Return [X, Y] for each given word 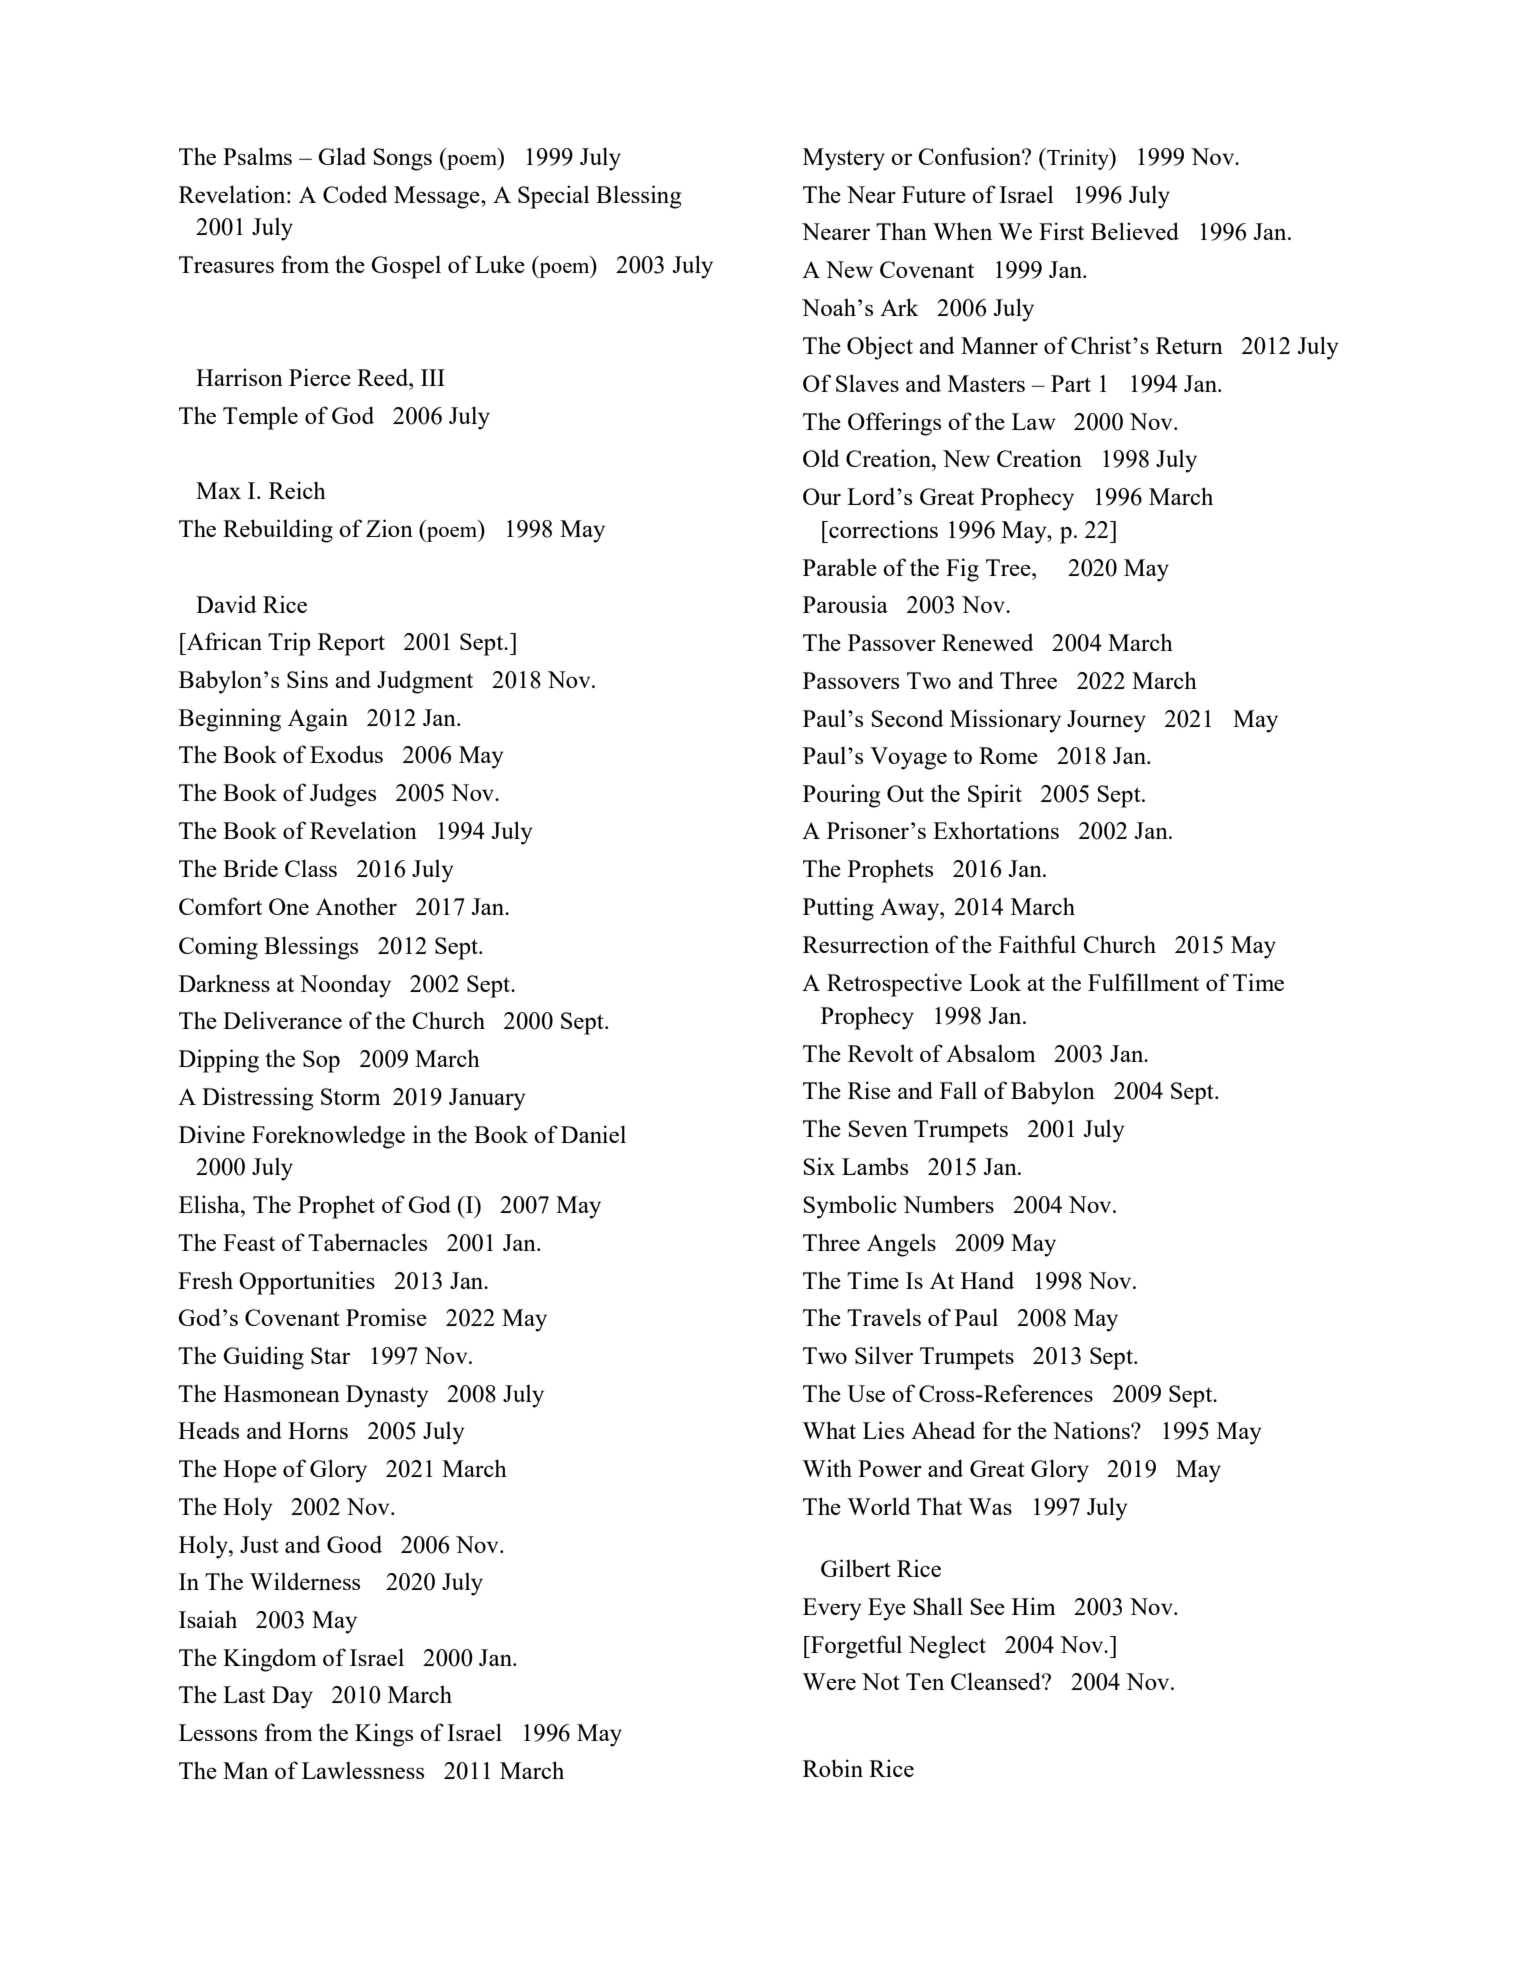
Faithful [1037, 944]
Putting [838, 909]
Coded [355, 194]
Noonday [345, 986]
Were [829, 1681]
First [1061, 231]
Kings [384, 1735]
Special [554, 197]
